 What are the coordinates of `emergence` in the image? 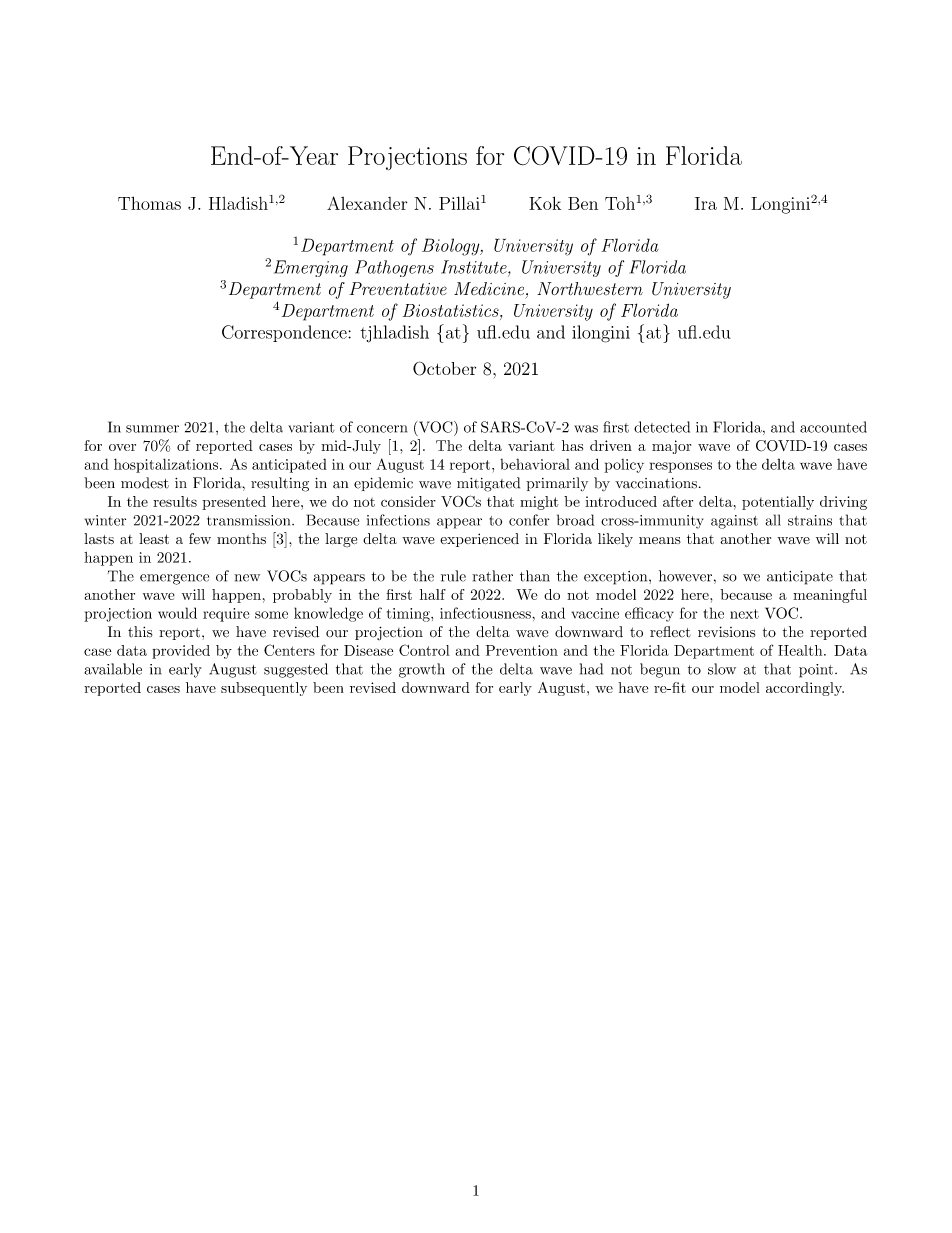 It's located at (174, 579).
